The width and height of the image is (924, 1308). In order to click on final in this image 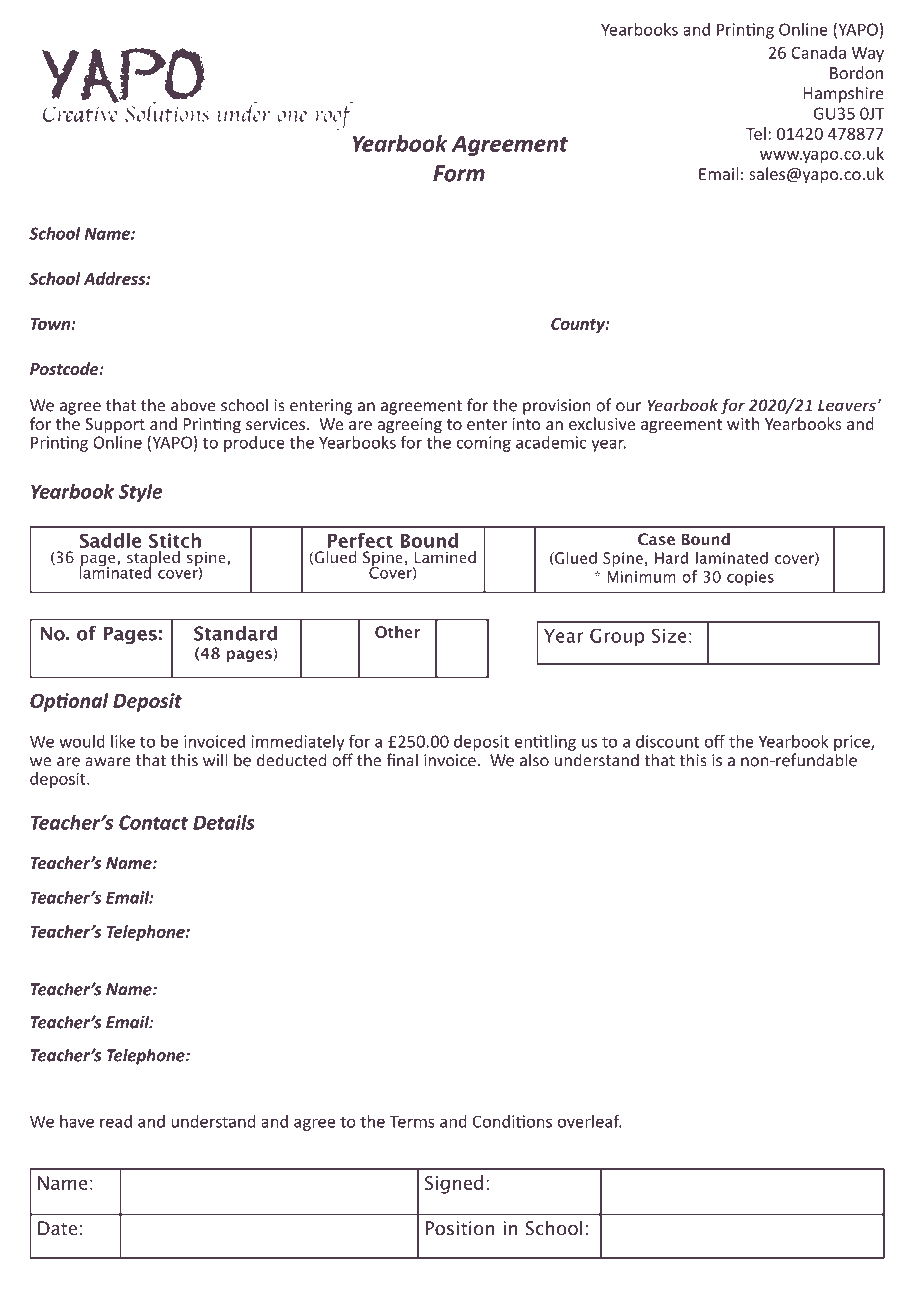, I will do `click(402, 760)`.
